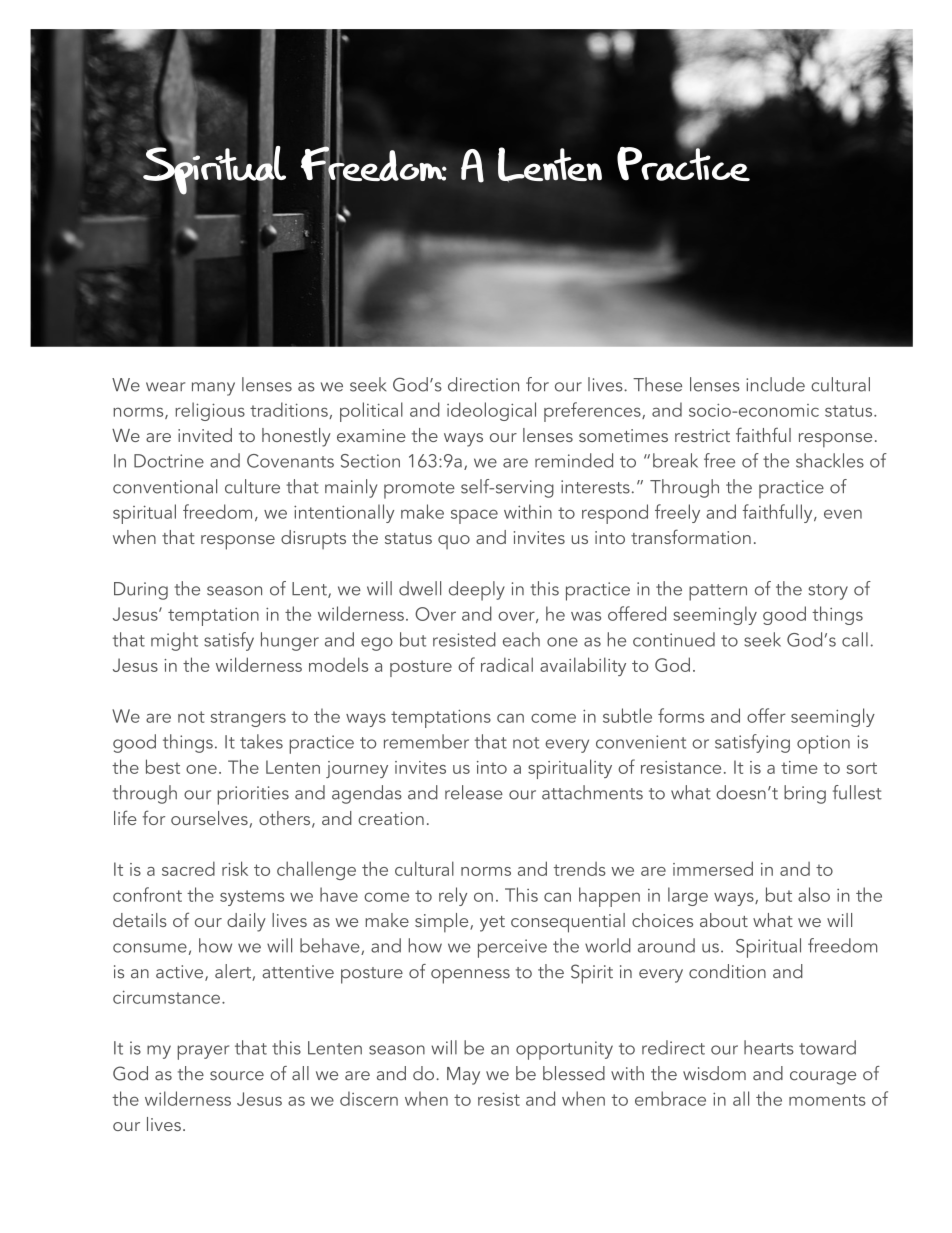  What do you see at coordinates (855, 639) in the image?
I see `call` at bounding box center [855, 639].
